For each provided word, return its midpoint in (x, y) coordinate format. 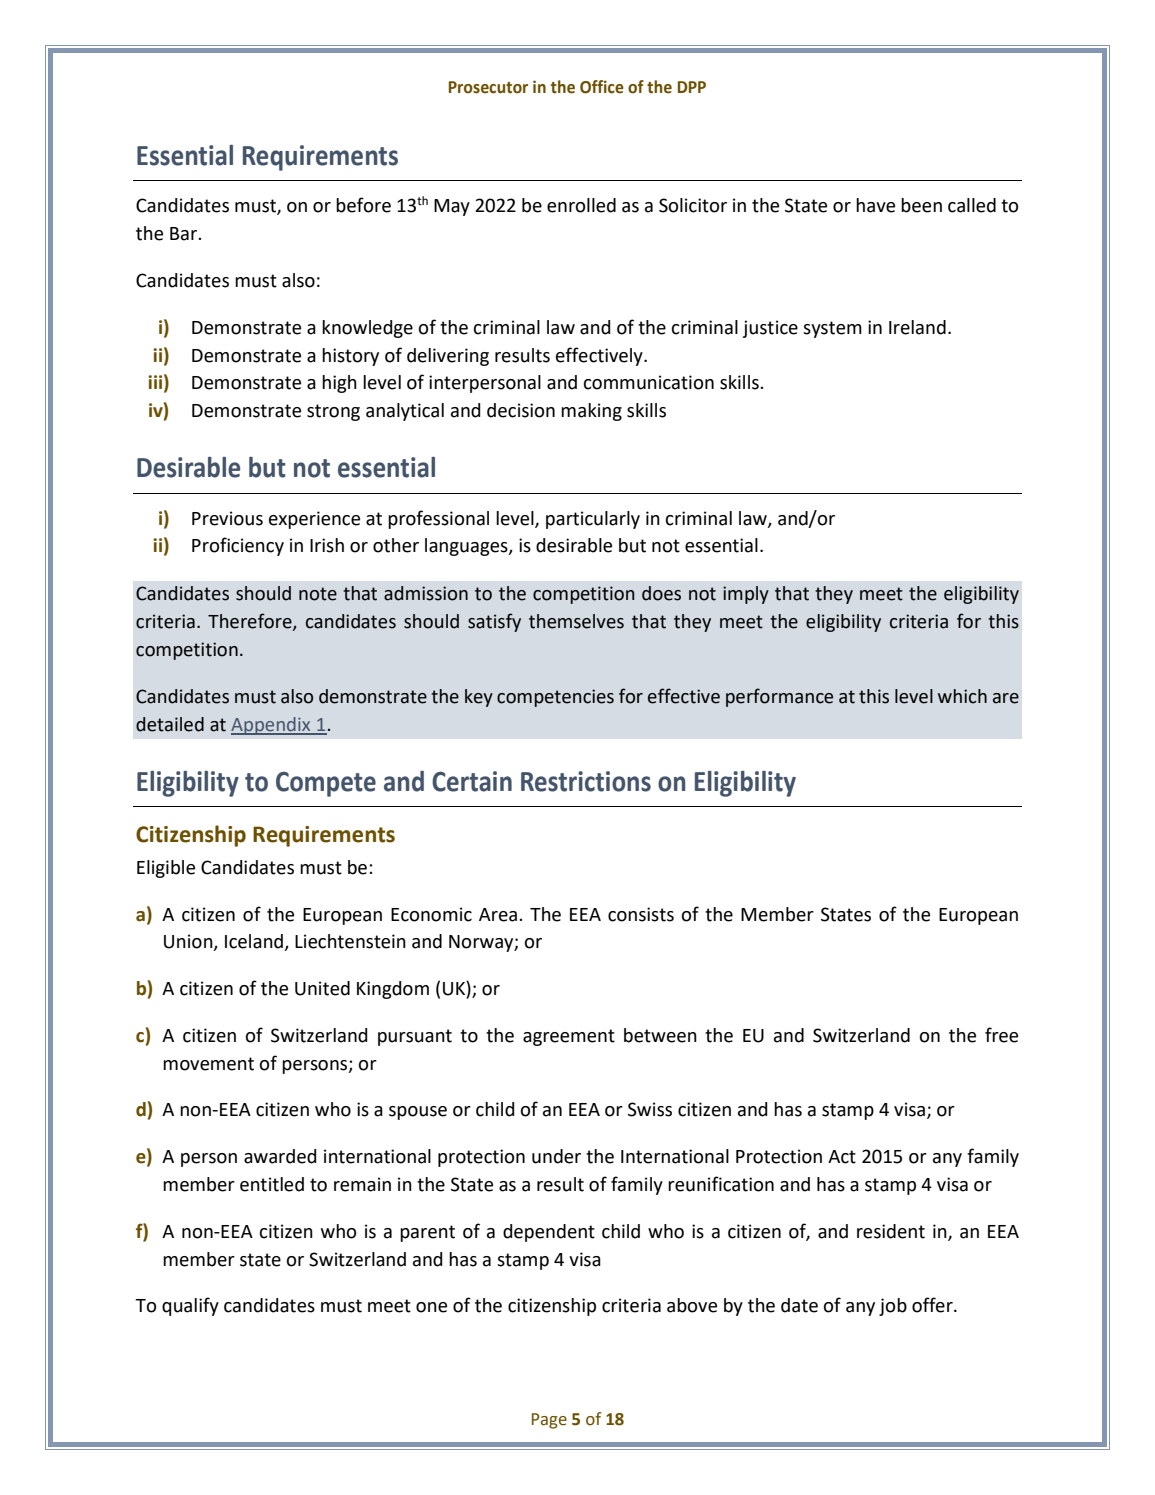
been (921, 205)
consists (641, 914)
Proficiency (238, 546)
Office (602, 87)
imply (746, 595)
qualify (190, 1306)
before (363, 205)
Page (549, 1421)
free (1001, 1035)
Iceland (255, 942)
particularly (593, 520)
